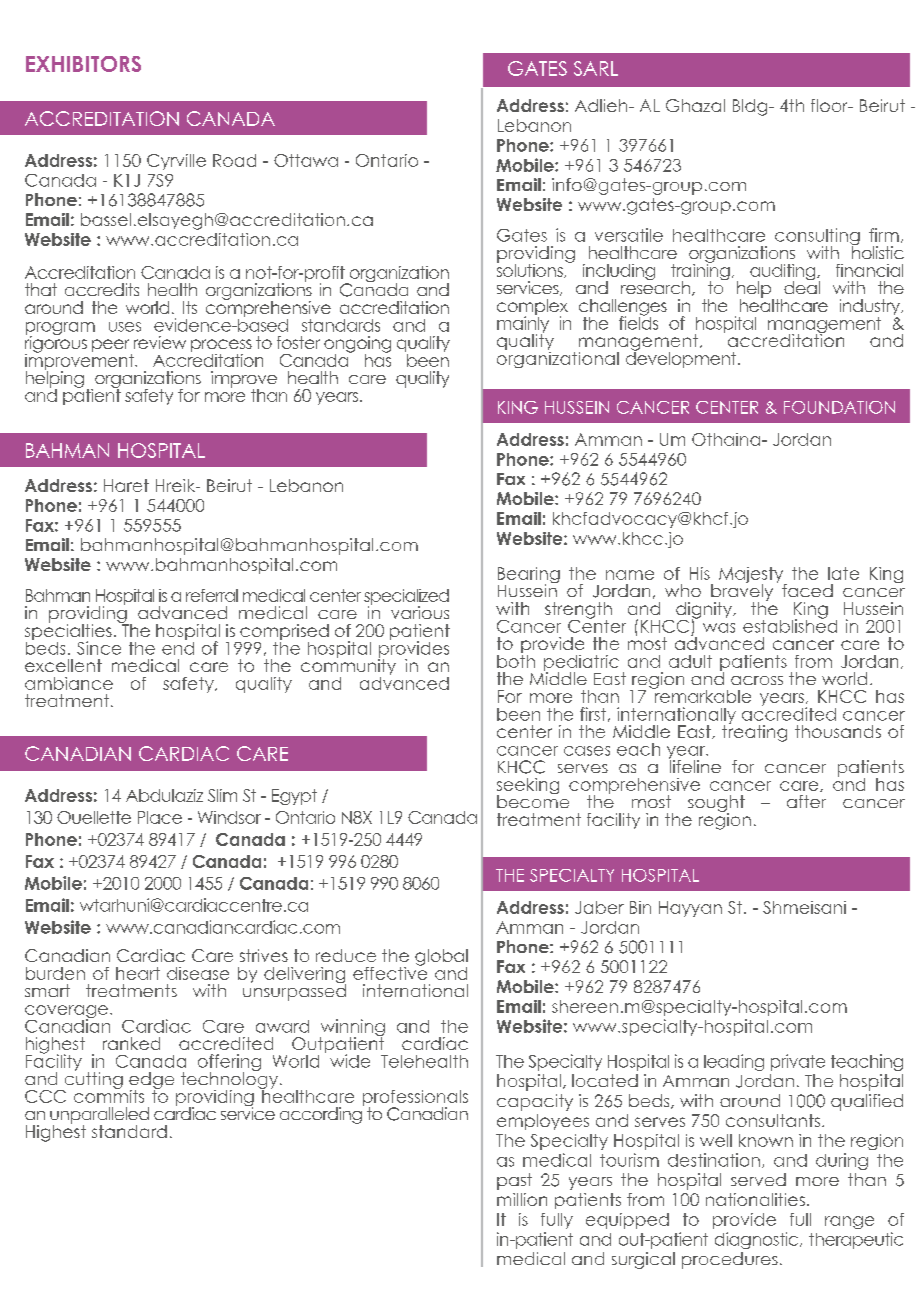 This screenshot has width=924, height=1308. What do you see at coordinates (83, 64) in the screenshot?
I see `EXHIBITORS` at bounding box center [83, 64].
